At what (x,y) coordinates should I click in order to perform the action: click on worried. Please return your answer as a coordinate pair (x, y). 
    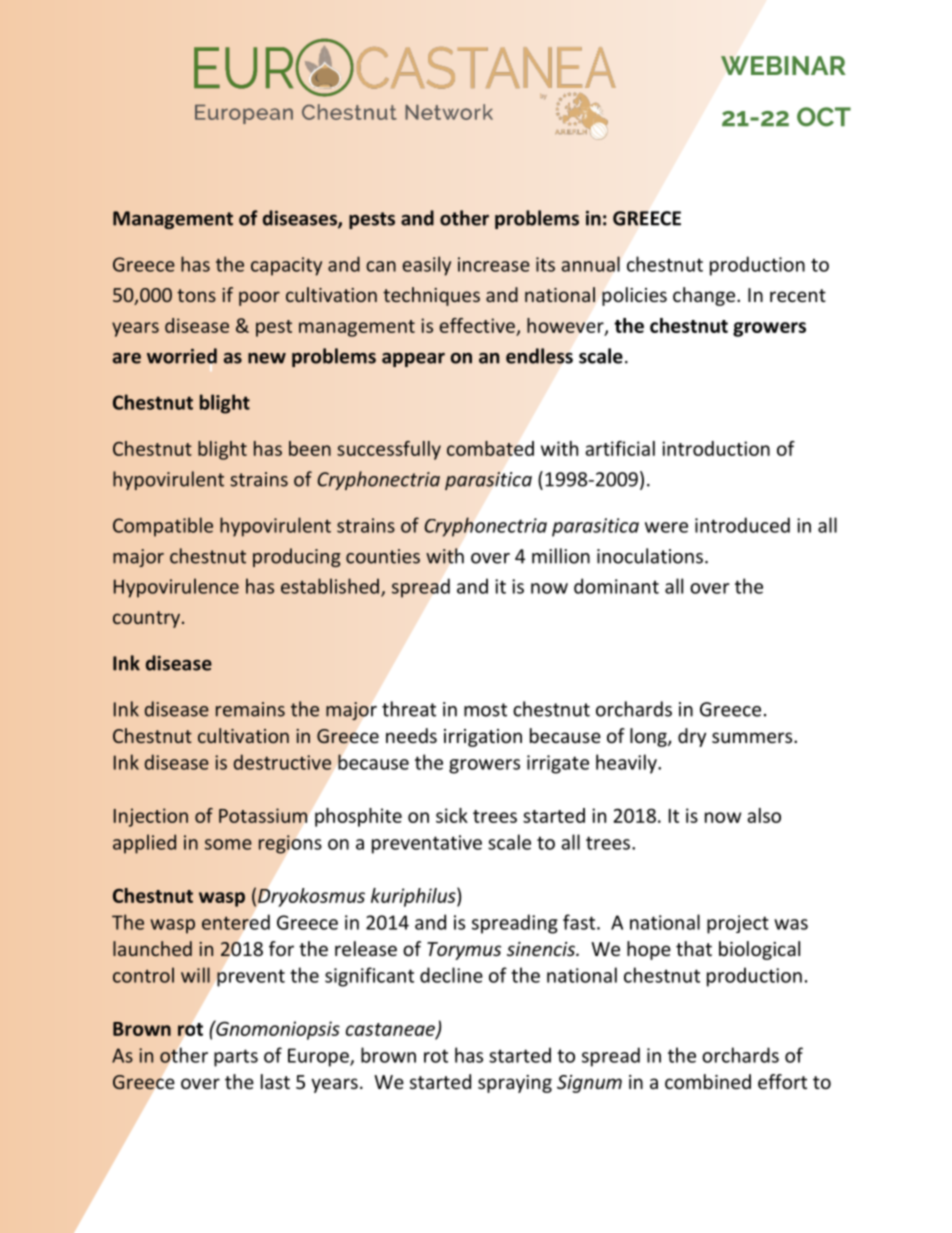
    Looking at the image, I should click on (182, 356).
